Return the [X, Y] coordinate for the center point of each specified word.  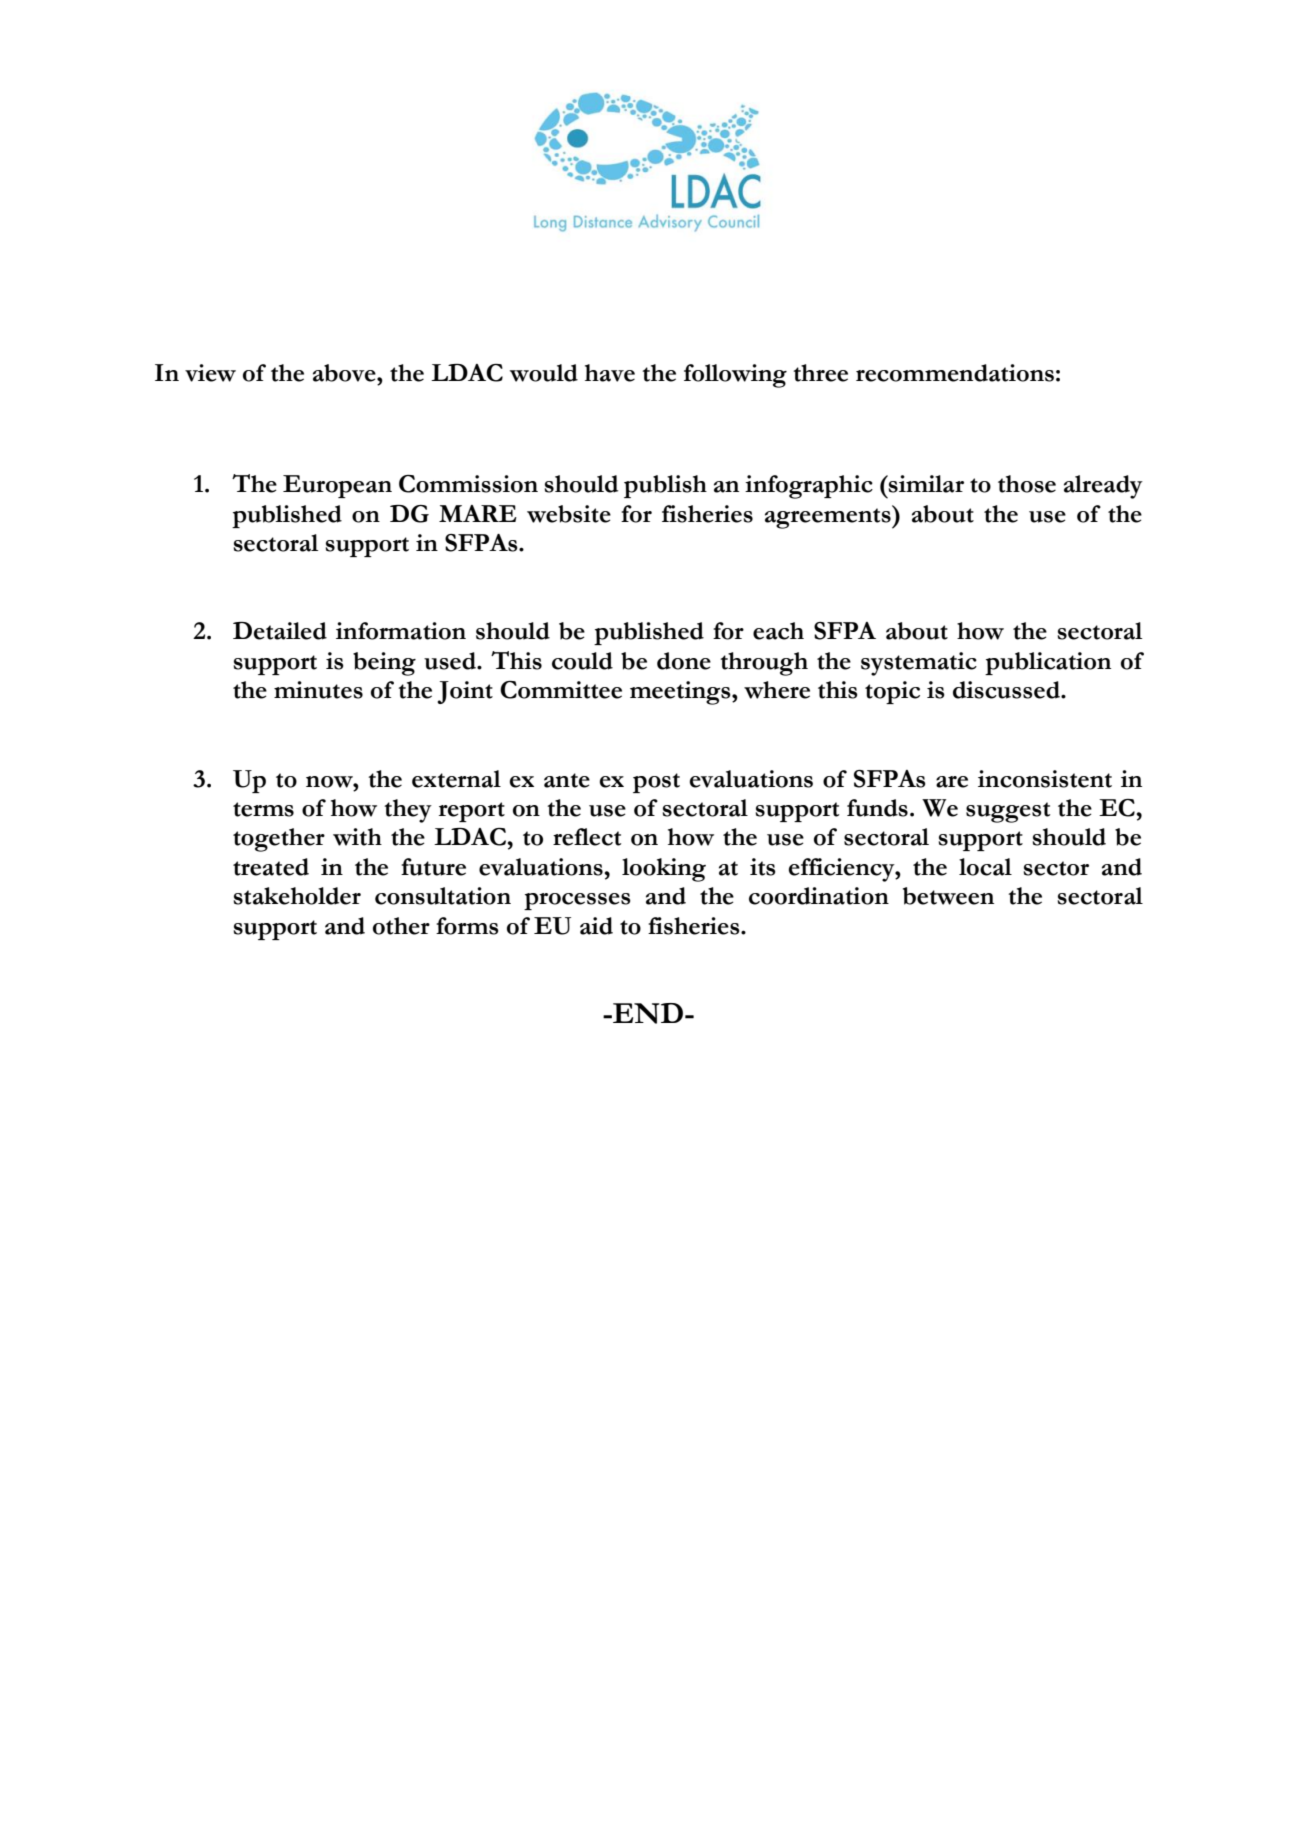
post [656, 783]
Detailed [280, 631]
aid [596, 926]
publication [1048, 663]
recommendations [955, 373]
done [684, 661]
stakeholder [297, 896]
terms [263, 809]
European [337, 486]
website [569, 514]
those [1027, 484]
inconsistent [1045, 779]
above [345, 373]
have [610, 373]
